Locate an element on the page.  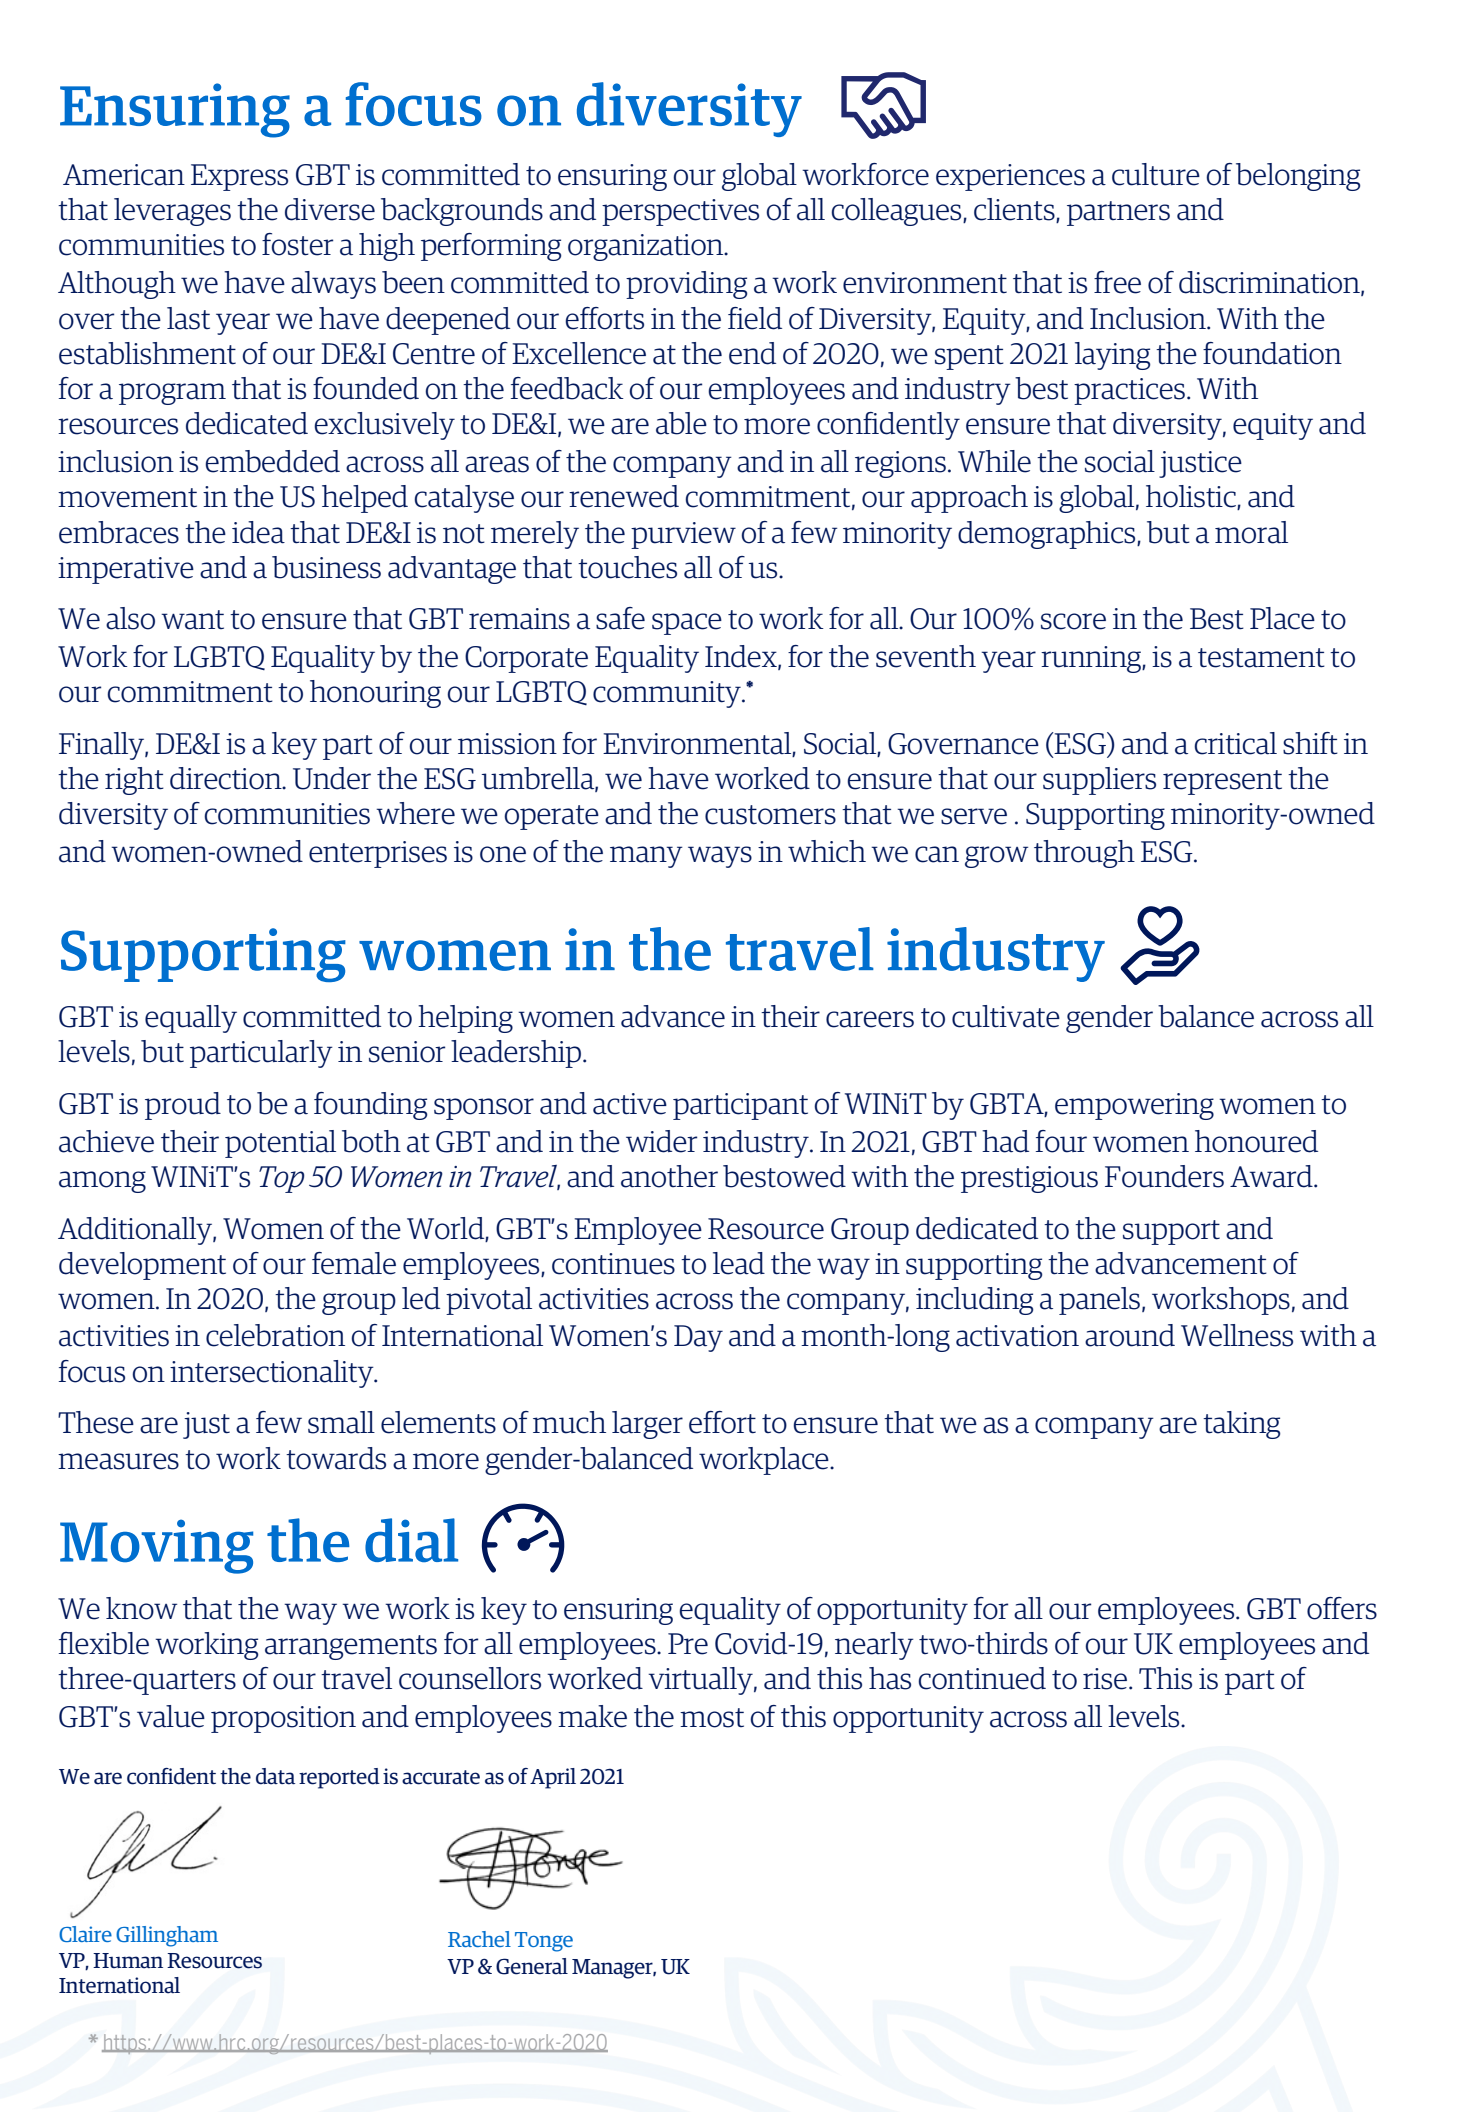
foster is located at coordinates (297, 244).
